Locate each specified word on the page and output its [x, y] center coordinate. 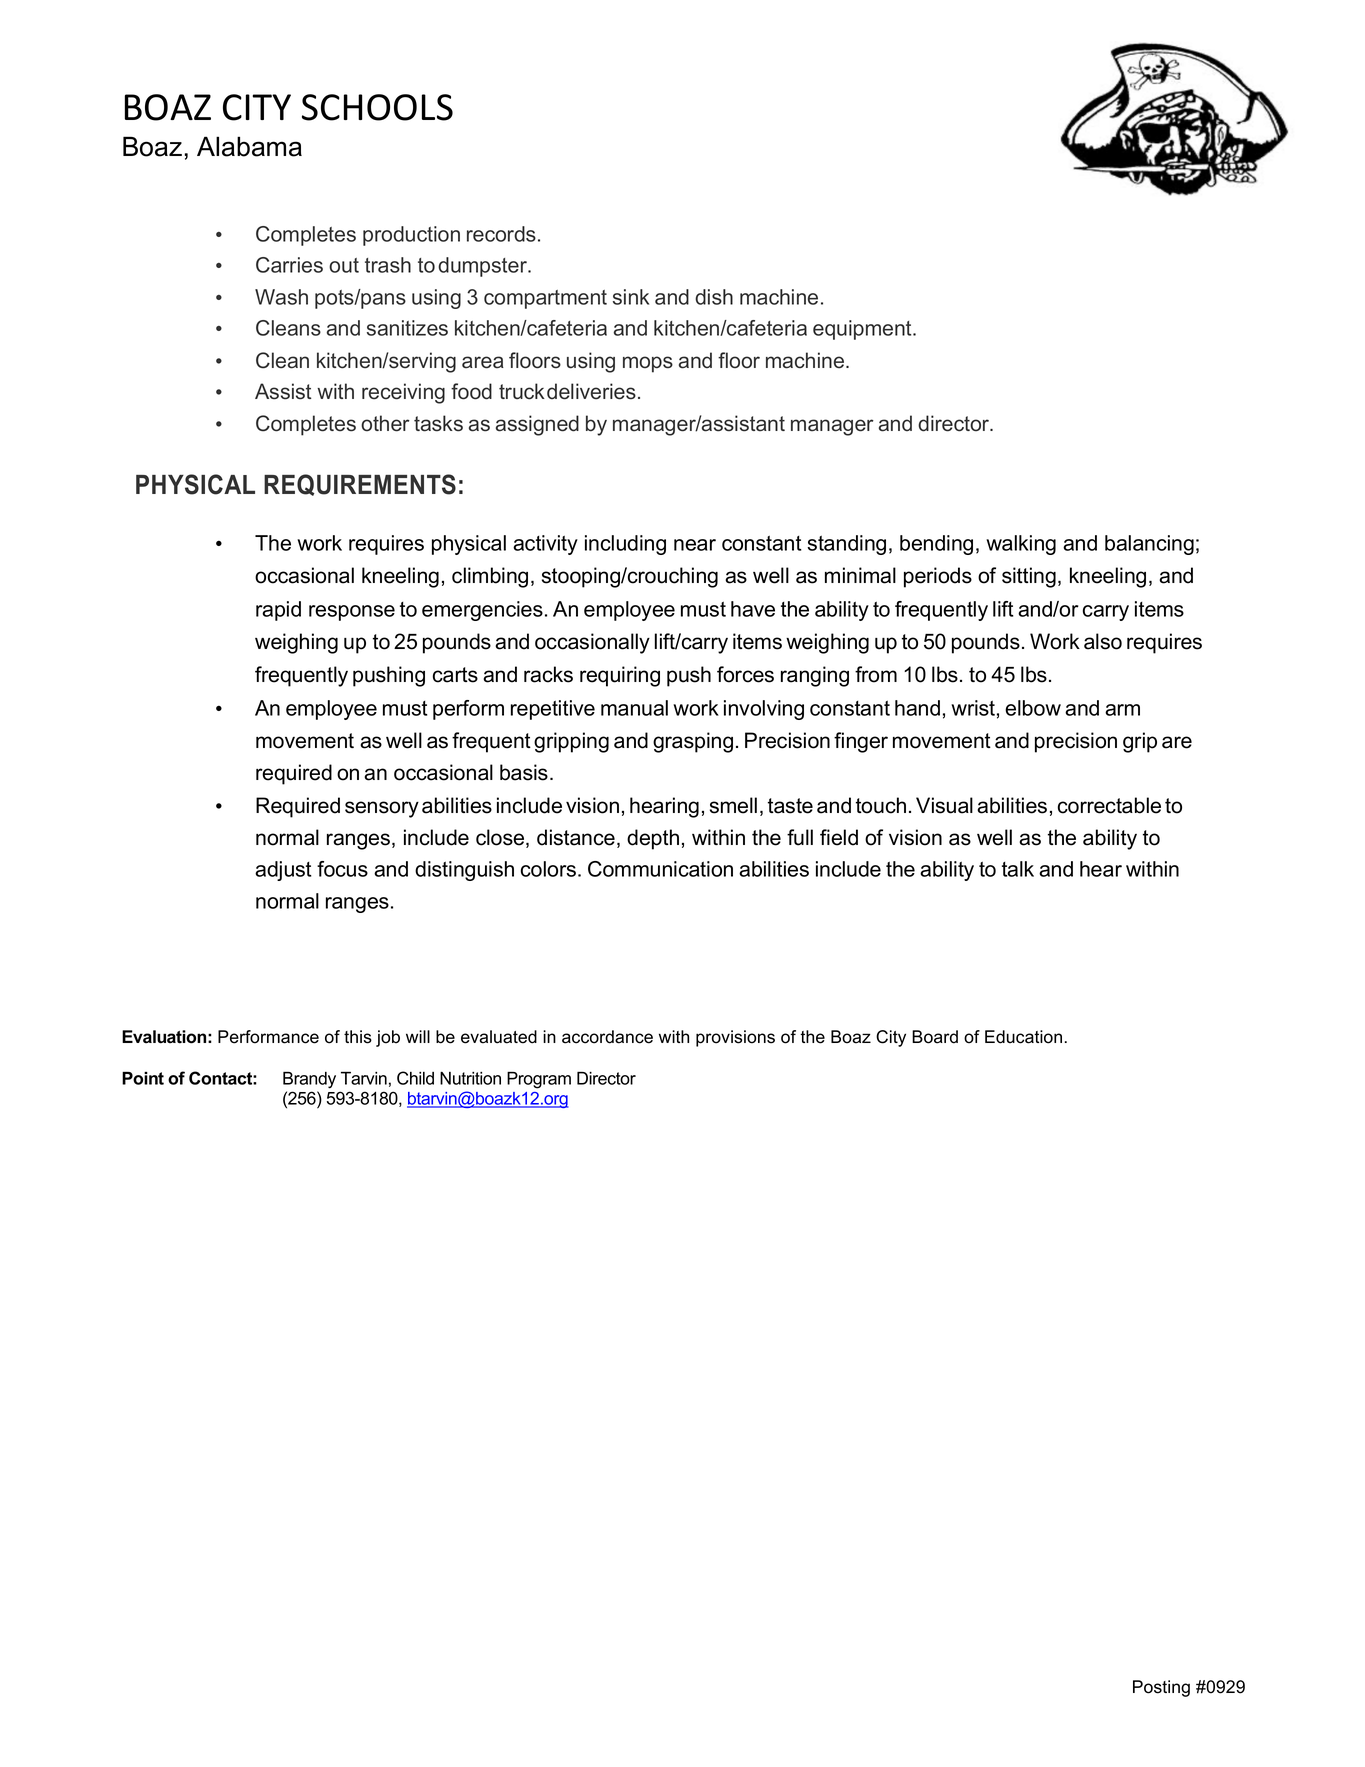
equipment [863, 330]
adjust [283, 871]
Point [143, 1078]
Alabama [249, 146]
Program [539, 1080]
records [501, 234]
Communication [660, 869]
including [625, 545]
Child [415, 1078]
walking [1021, 545]
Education [1023, 1037]
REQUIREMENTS [360, 485]
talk [1018, 869]
